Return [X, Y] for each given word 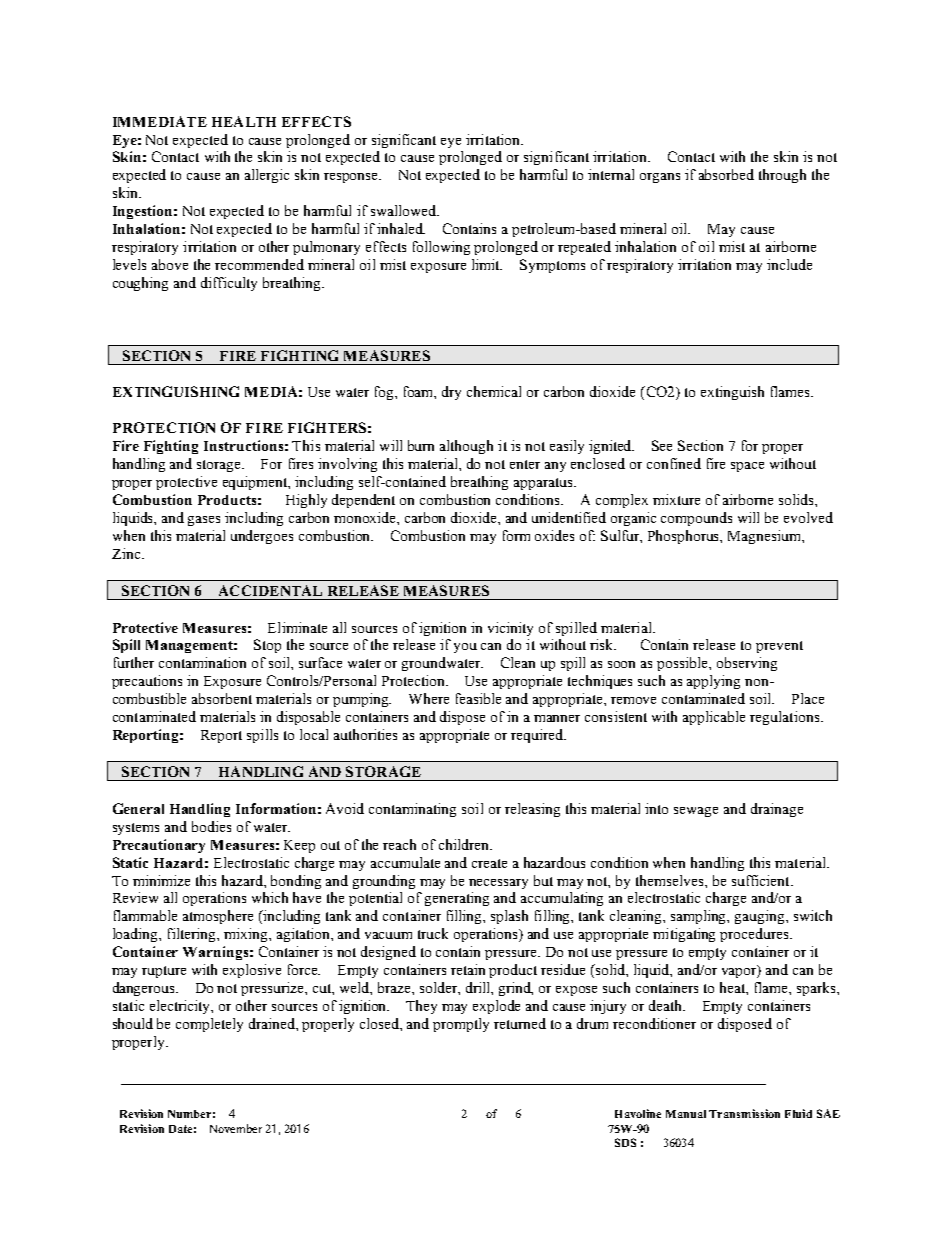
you [465, 648]
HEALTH [244, 121]
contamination [202, 662]
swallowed [405, 210]
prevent [779, 647]
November [236, 1128]
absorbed [726, 174]
